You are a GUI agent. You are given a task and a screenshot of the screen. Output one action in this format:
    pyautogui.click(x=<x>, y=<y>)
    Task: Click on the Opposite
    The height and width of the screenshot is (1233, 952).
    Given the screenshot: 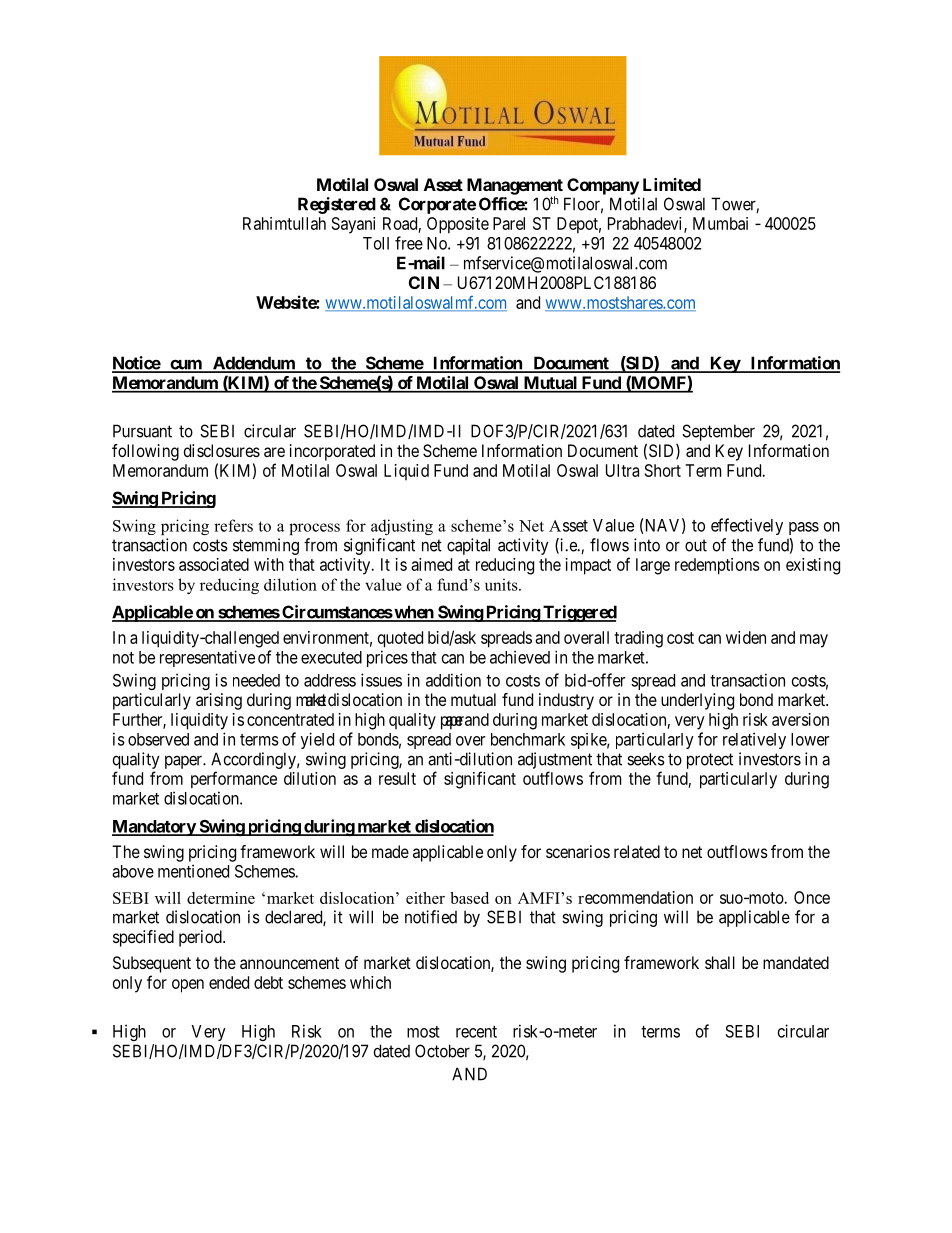 What is the action you would take?
    pyautogui.click(x=458, y=225)
